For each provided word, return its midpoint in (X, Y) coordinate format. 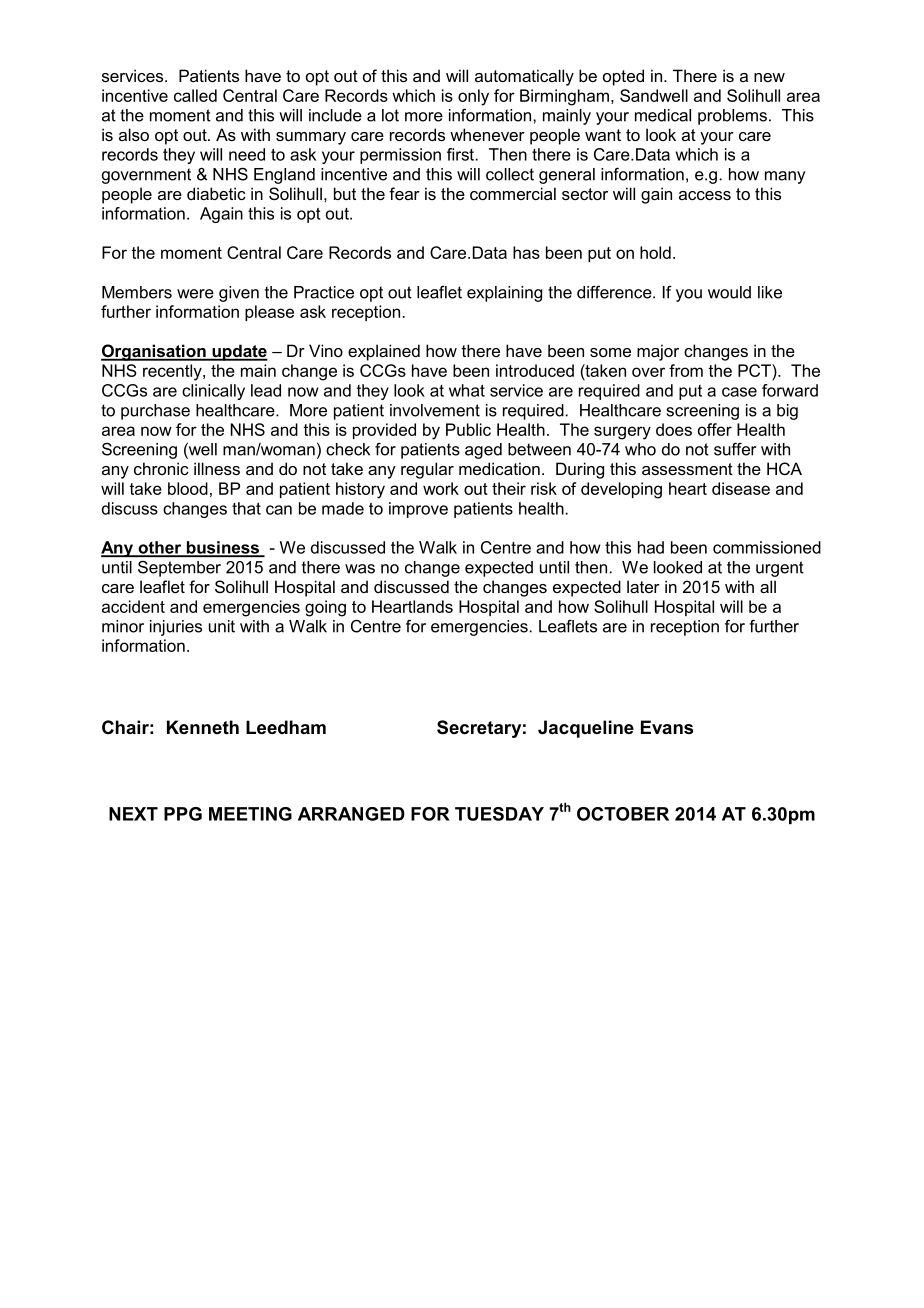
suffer (735, 449)
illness (217, 468)
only (473, 97)
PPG (183, 814)
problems (732, 117)
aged (483, 451)
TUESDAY (499, 814)
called (195, 95)
